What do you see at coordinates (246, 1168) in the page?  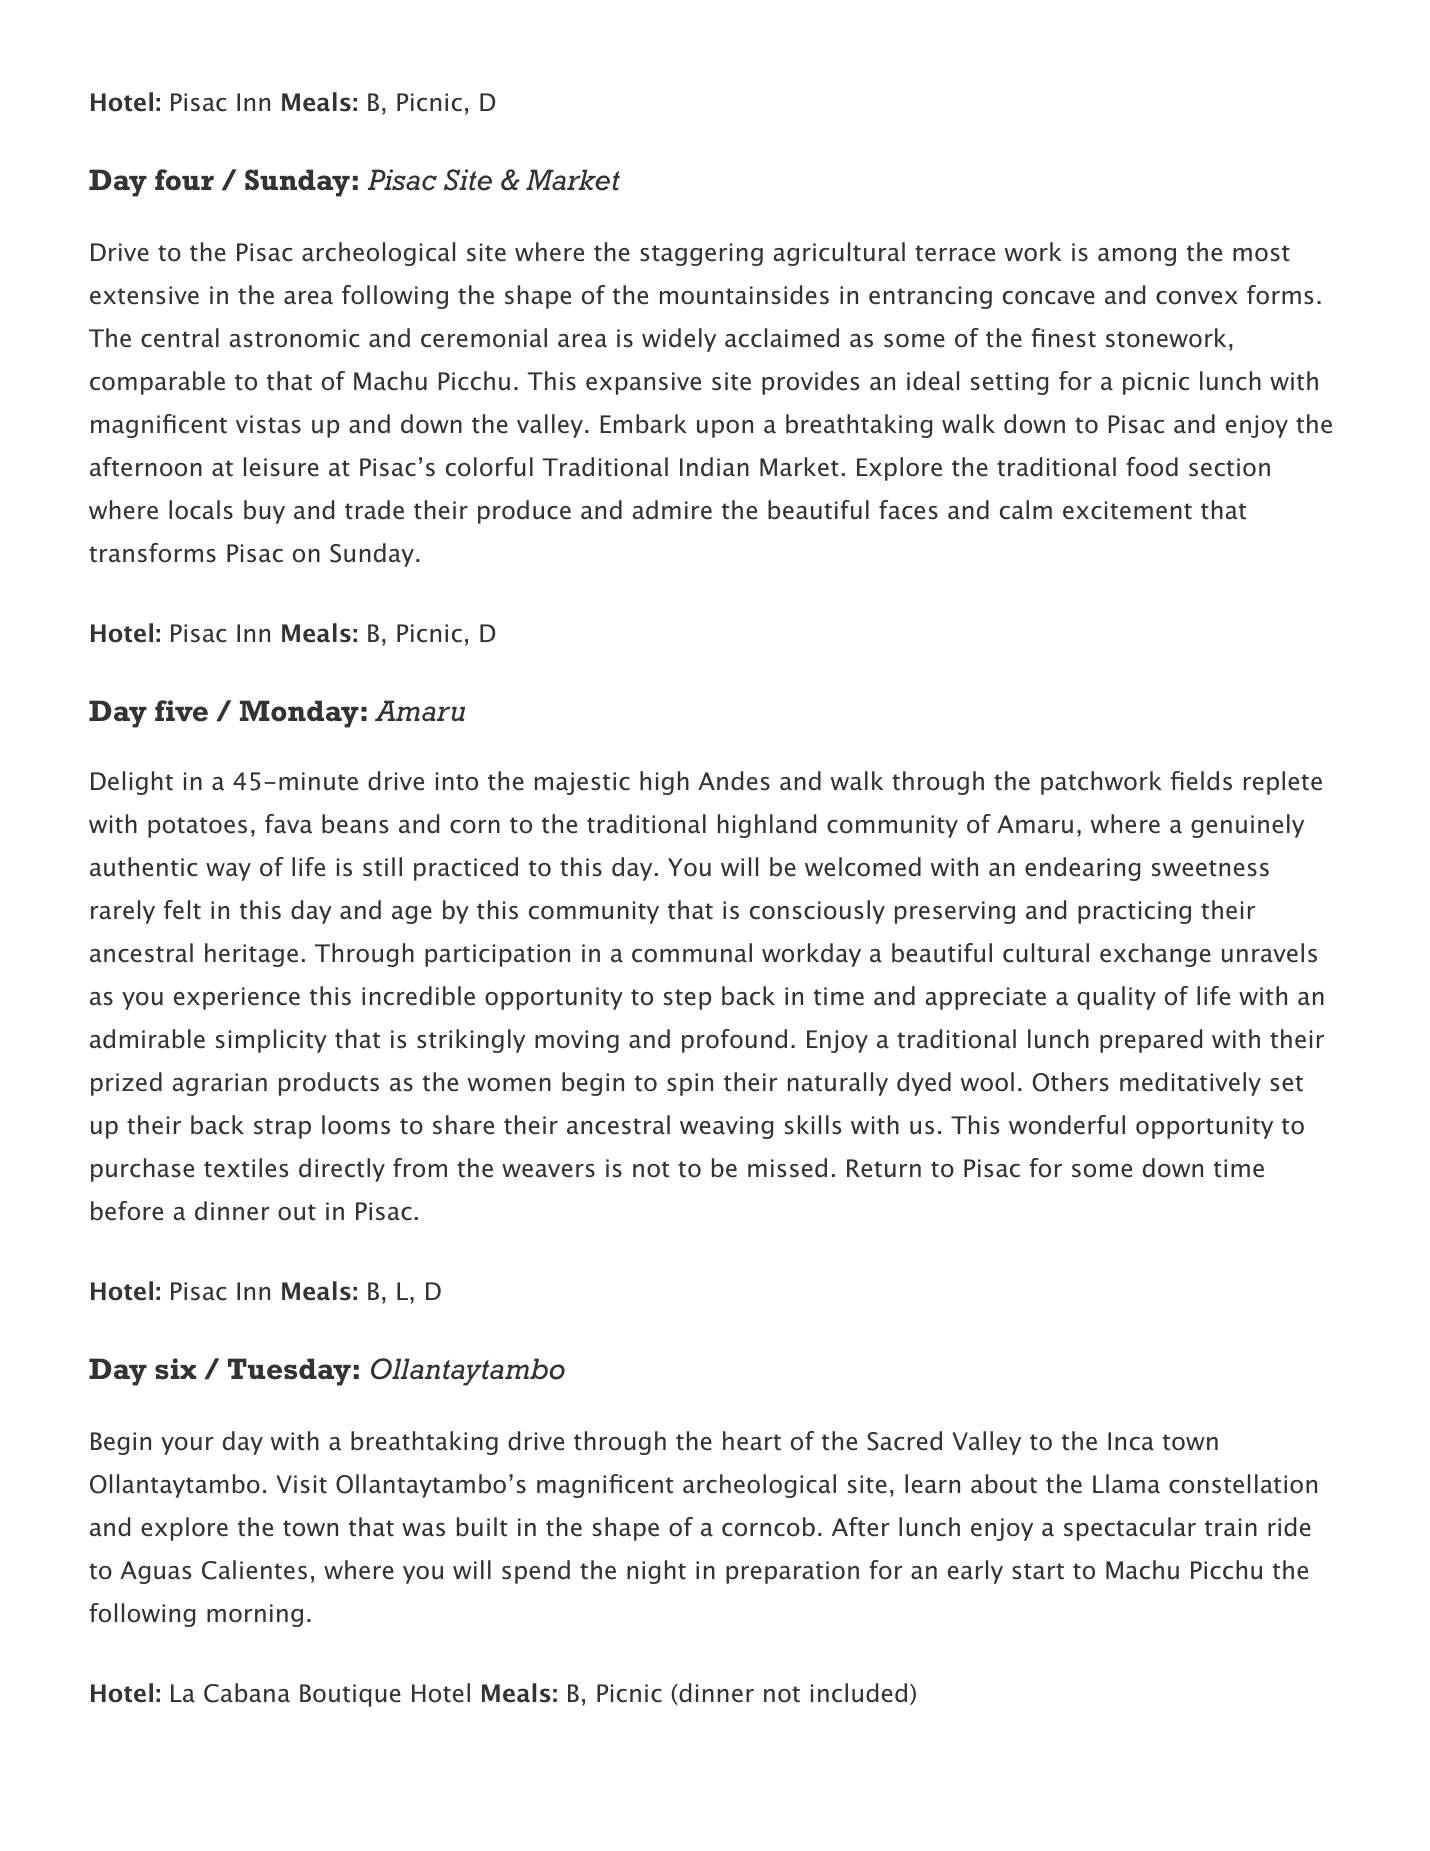 I see `textiles` at bounding box center [246, 1168].
